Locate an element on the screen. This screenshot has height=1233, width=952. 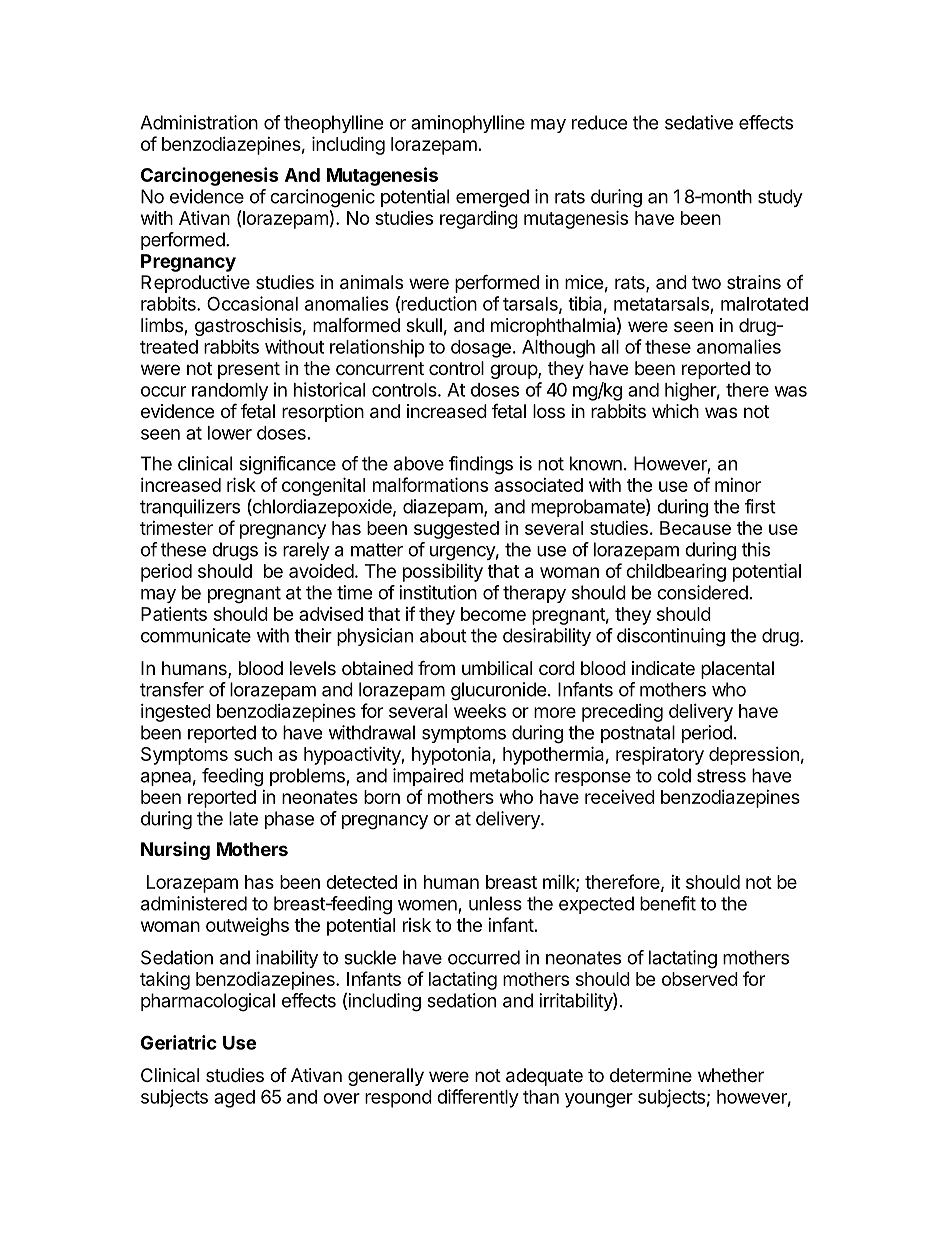
Carcinogenesis is located at coordinates (210, 176).
